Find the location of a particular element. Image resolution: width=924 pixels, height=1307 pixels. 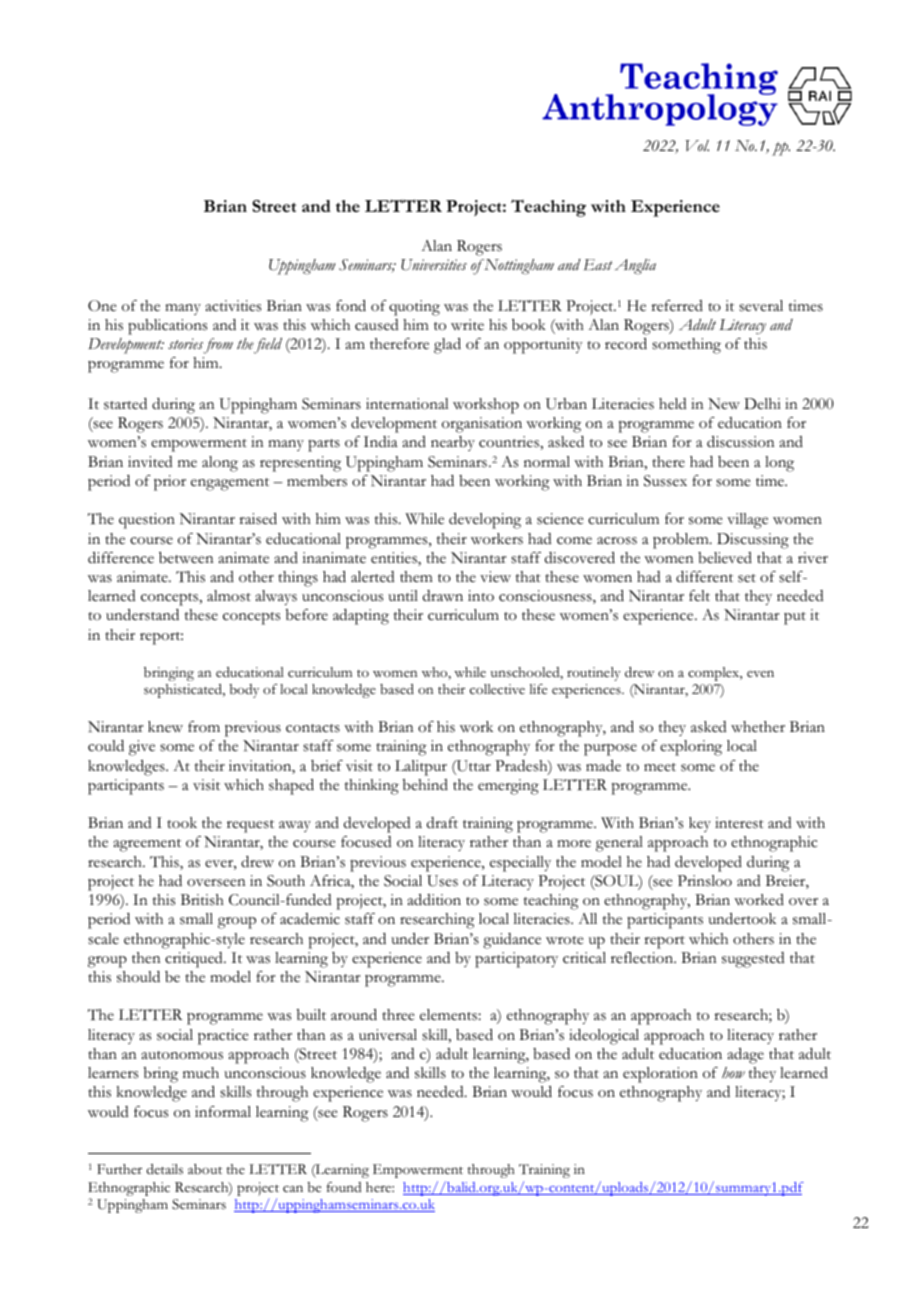

how is located at coordinates (733, 1072).
